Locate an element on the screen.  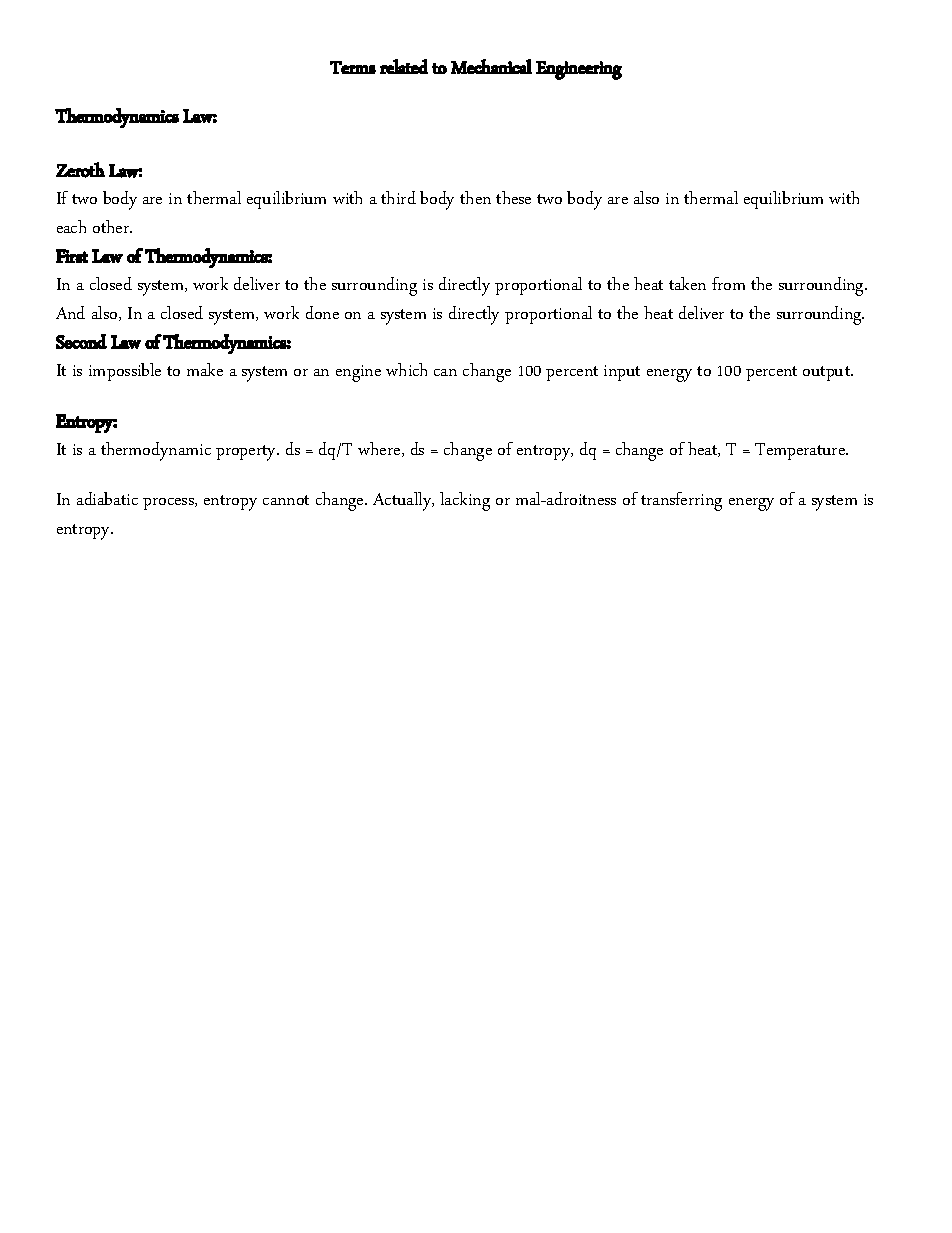
then is located at coordinates (475, 197).
